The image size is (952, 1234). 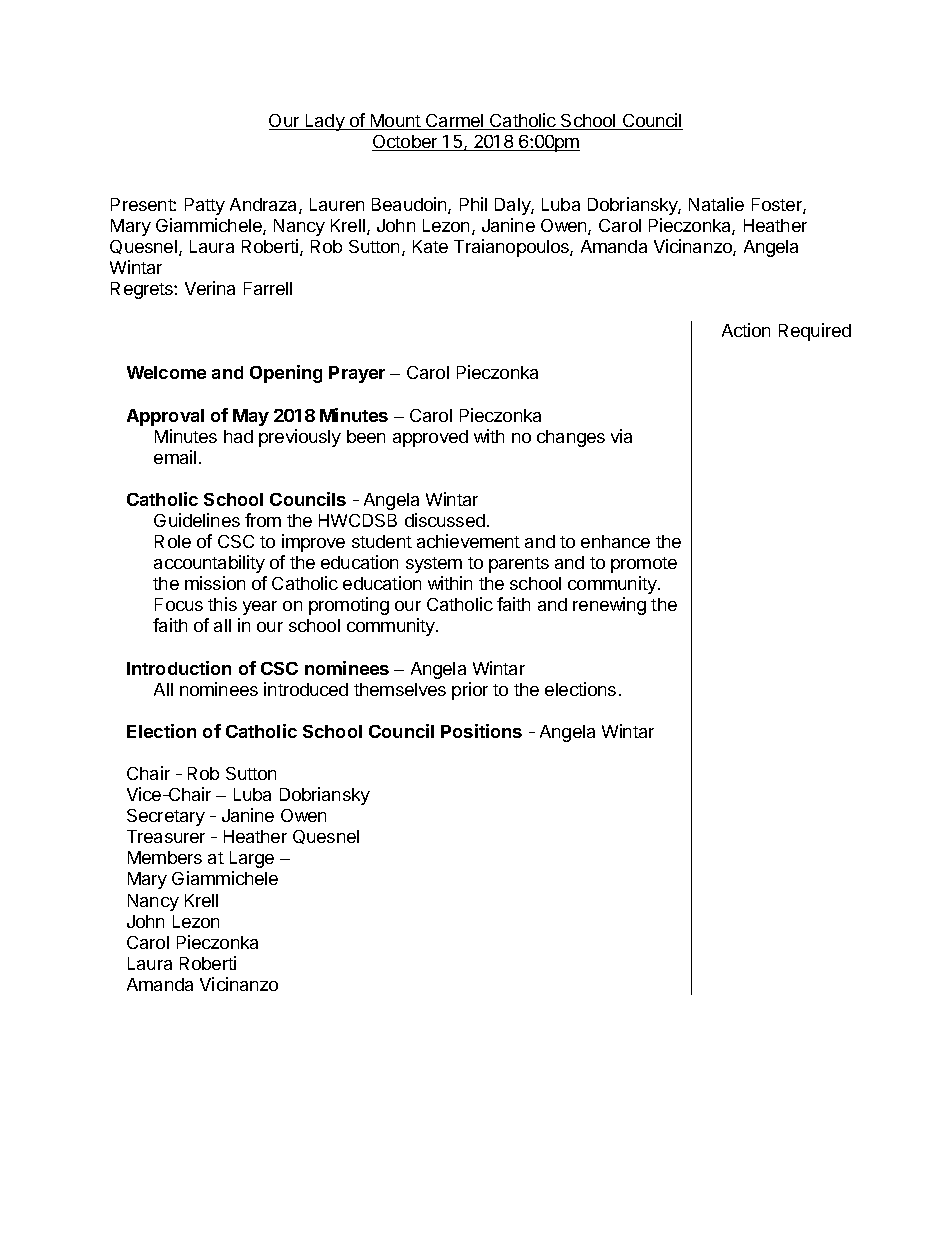 What do you see at coordinates (325, 122) in the screenshot?
I see `Lady` at bounding box center [325, 122].
